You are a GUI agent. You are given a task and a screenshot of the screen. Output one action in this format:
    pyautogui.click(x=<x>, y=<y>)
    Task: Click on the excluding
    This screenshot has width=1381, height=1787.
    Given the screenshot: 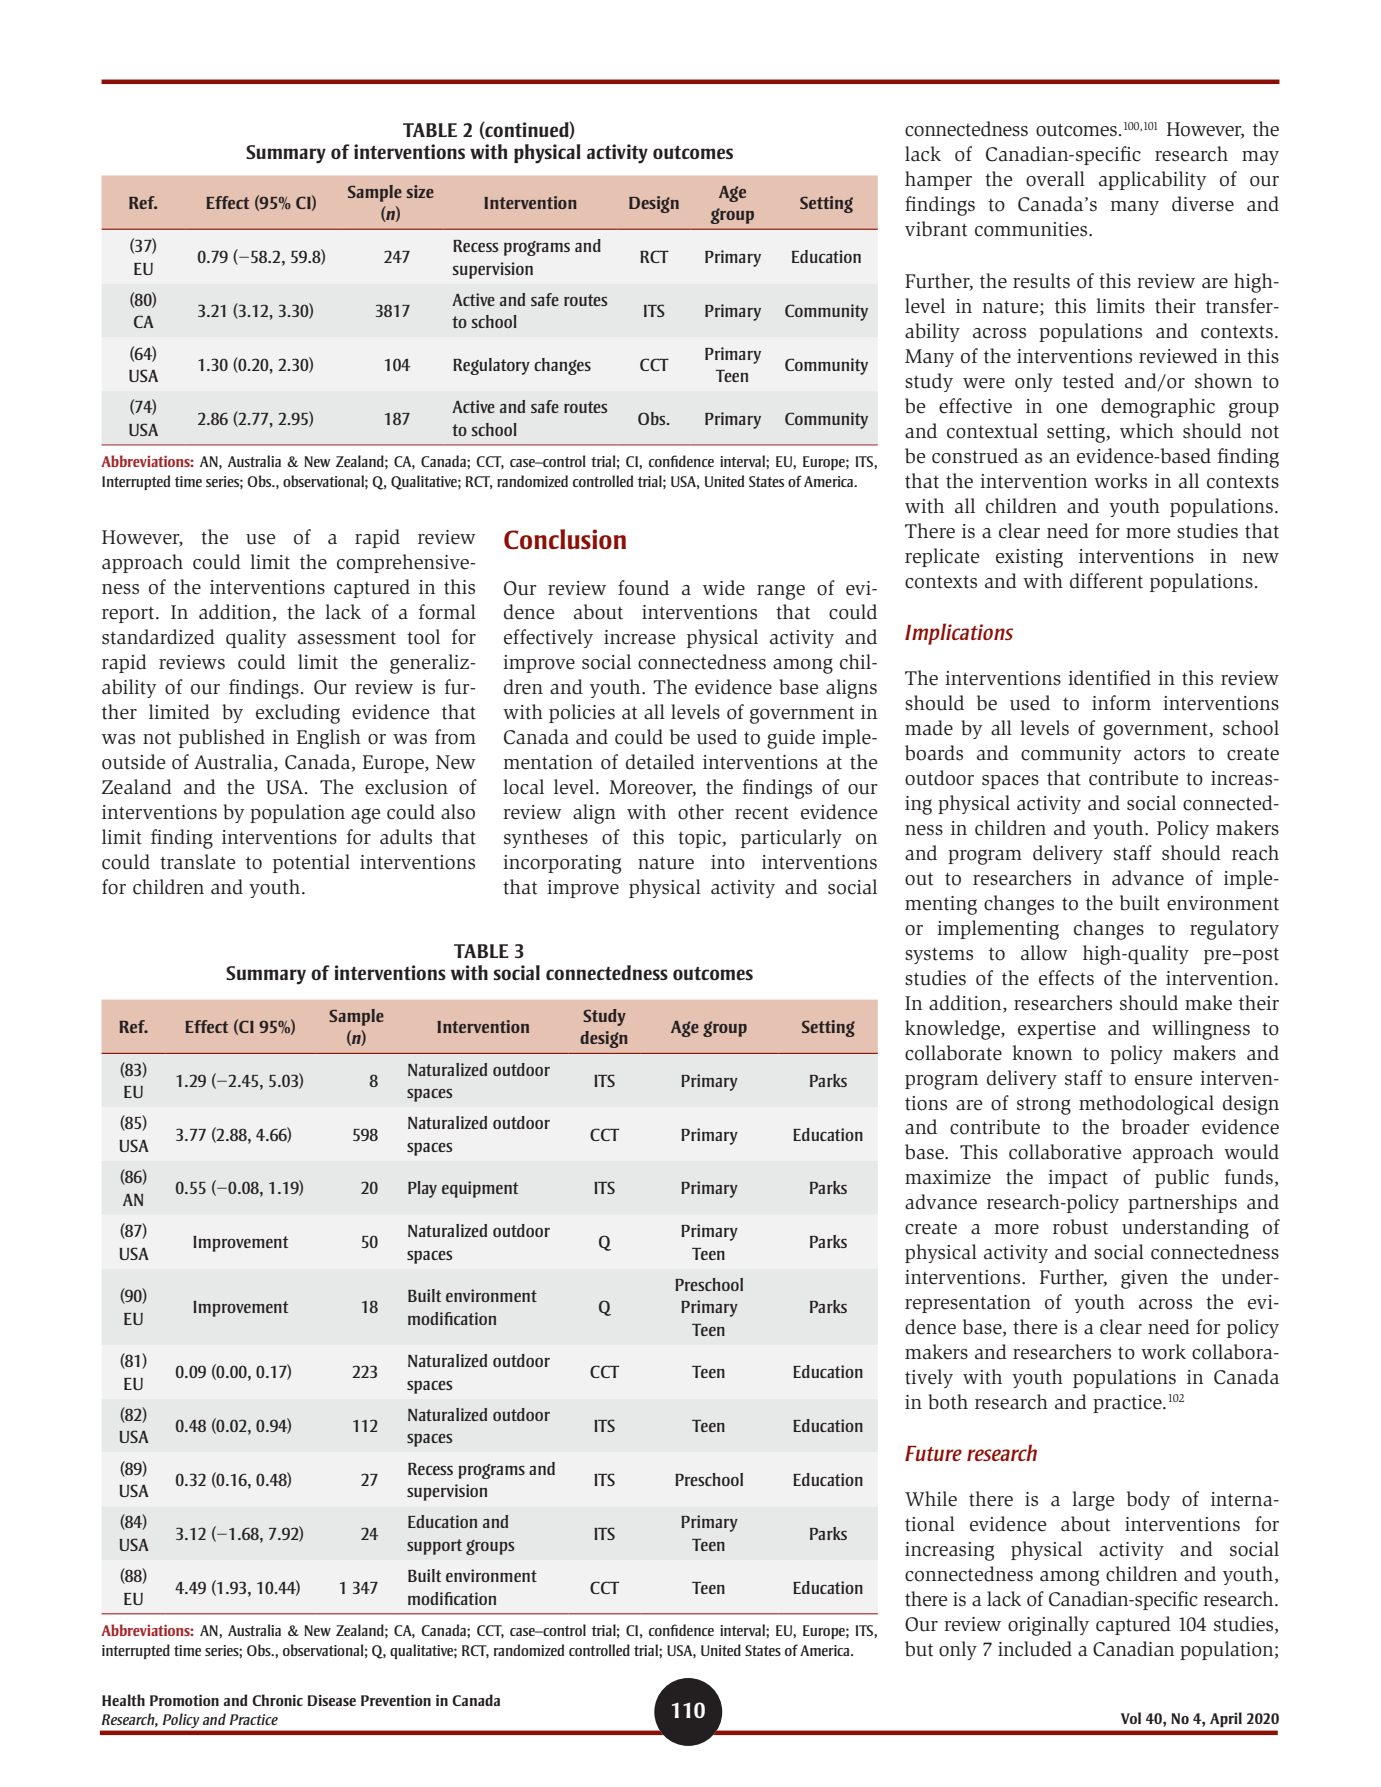 What is the action you would take?
    pyautogui.click(x=298, y=714)
